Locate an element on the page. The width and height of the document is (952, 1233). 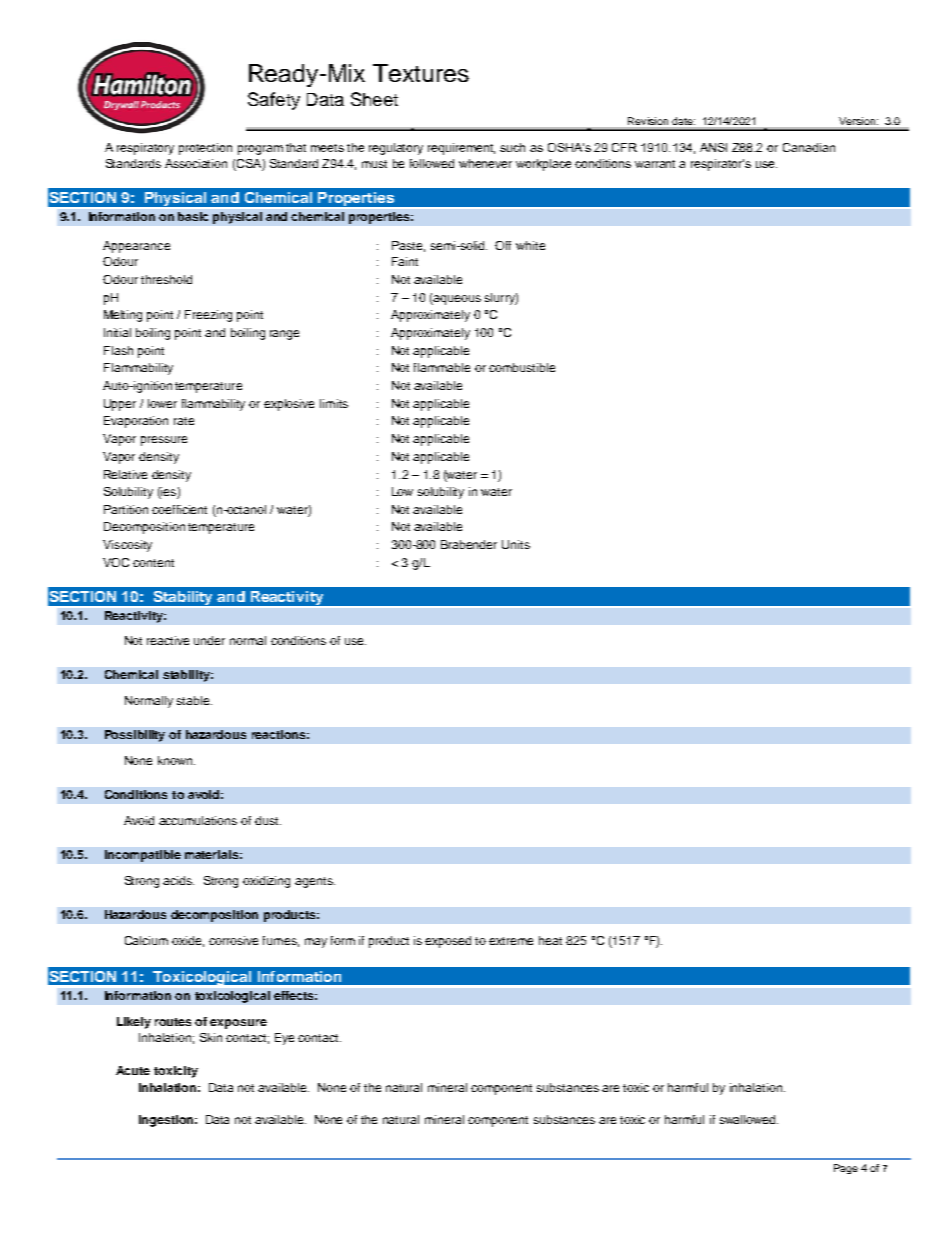
requirement is located at coordinates (461, 149).
